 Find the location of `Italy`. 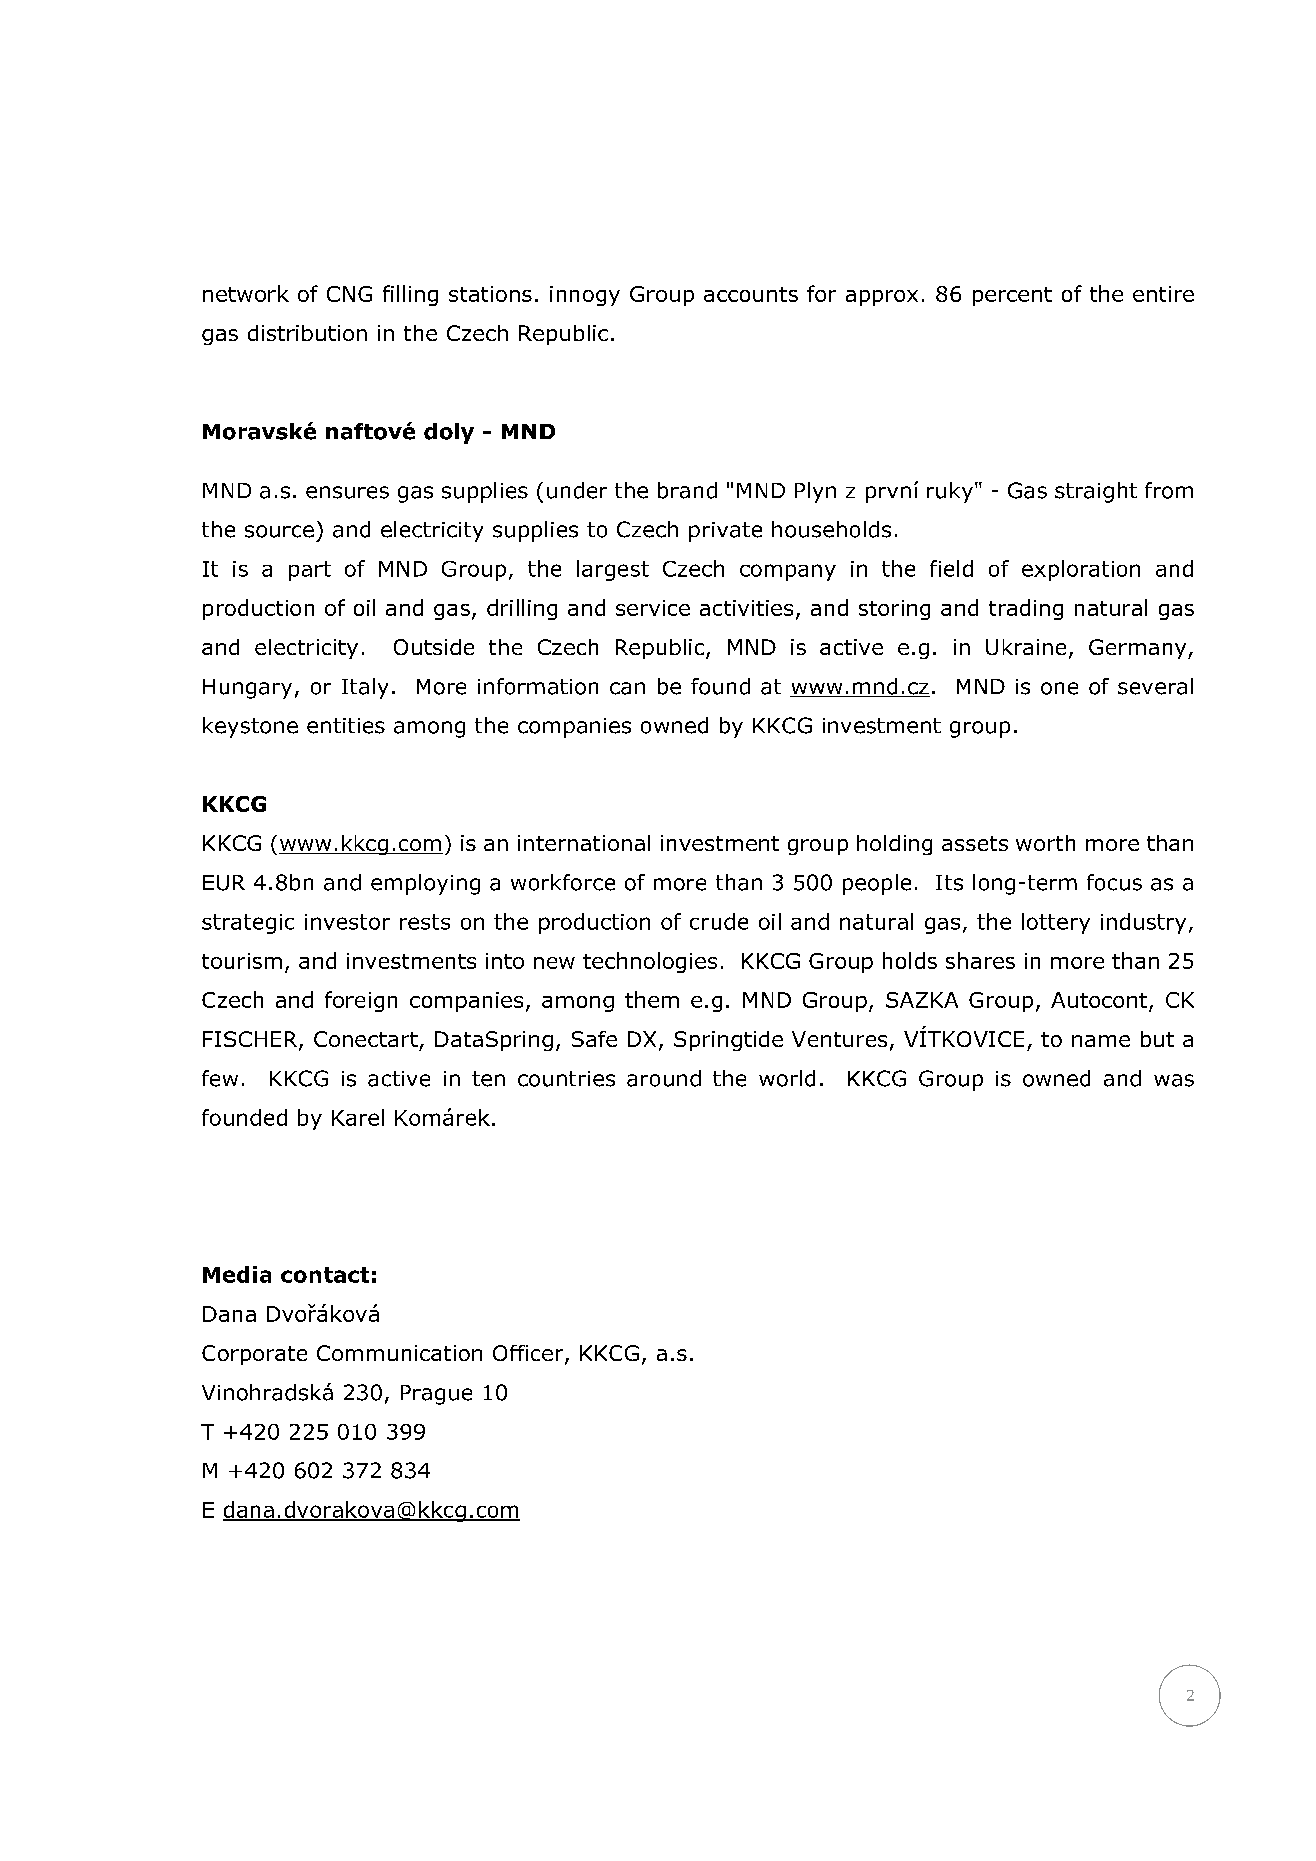

Italy is located at coordinates (365, 688).
